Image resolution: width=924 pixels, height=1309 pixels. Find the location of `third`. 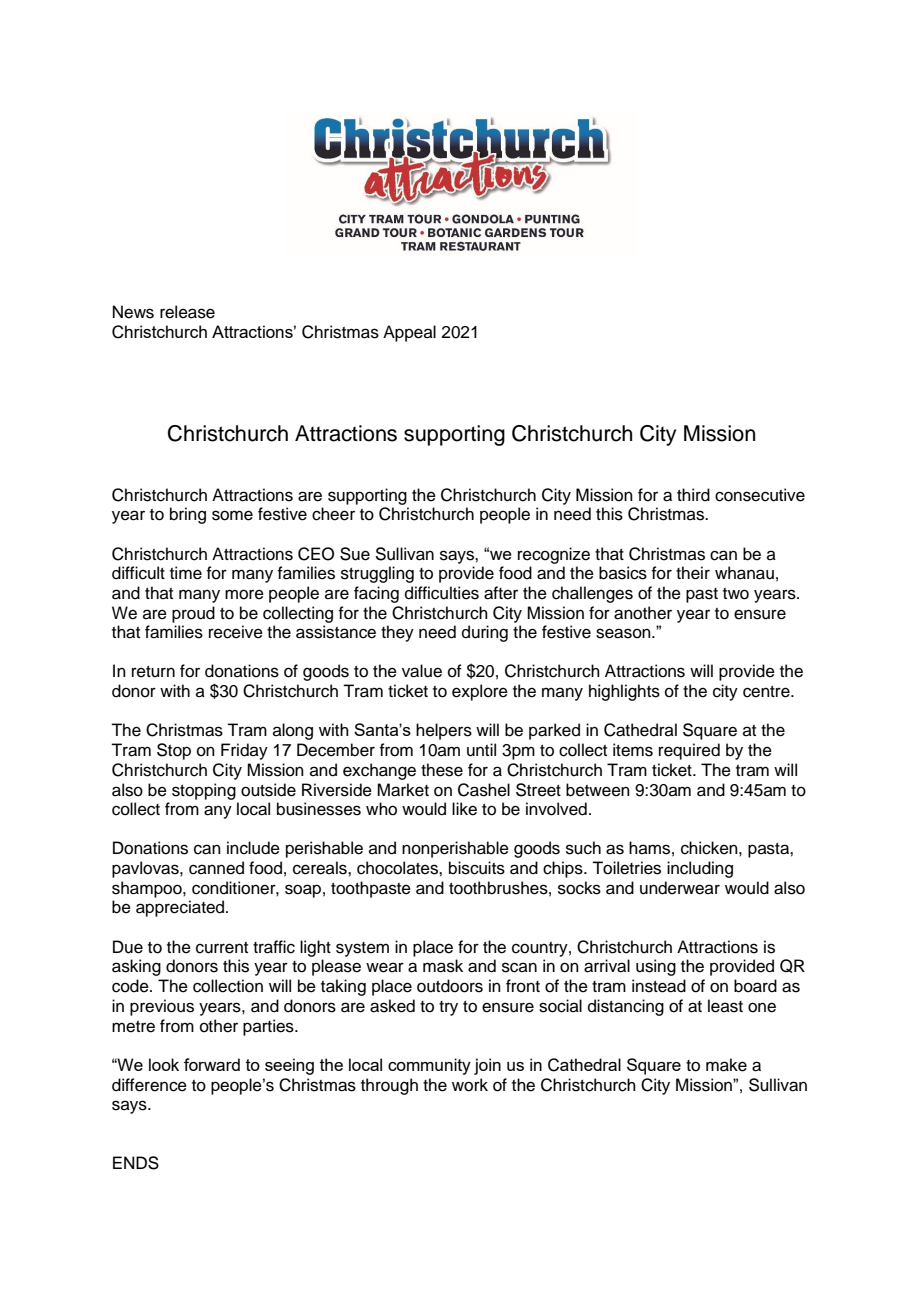

third is located at coordinates (693, 495).
